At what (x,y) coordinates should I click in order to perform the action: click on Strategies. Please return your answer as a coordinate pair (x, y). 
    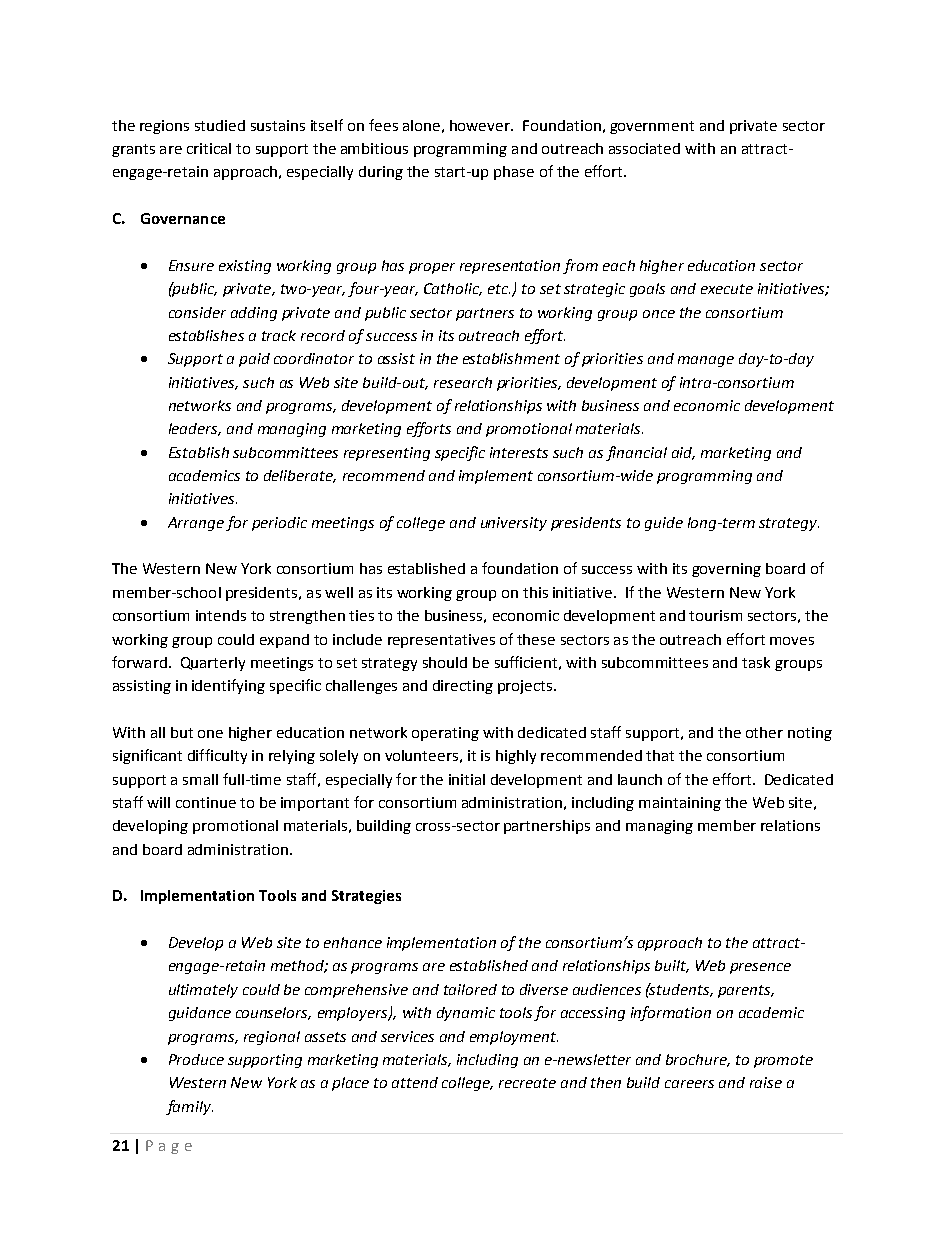
    Looking at the image, I should click on (366, 897).
